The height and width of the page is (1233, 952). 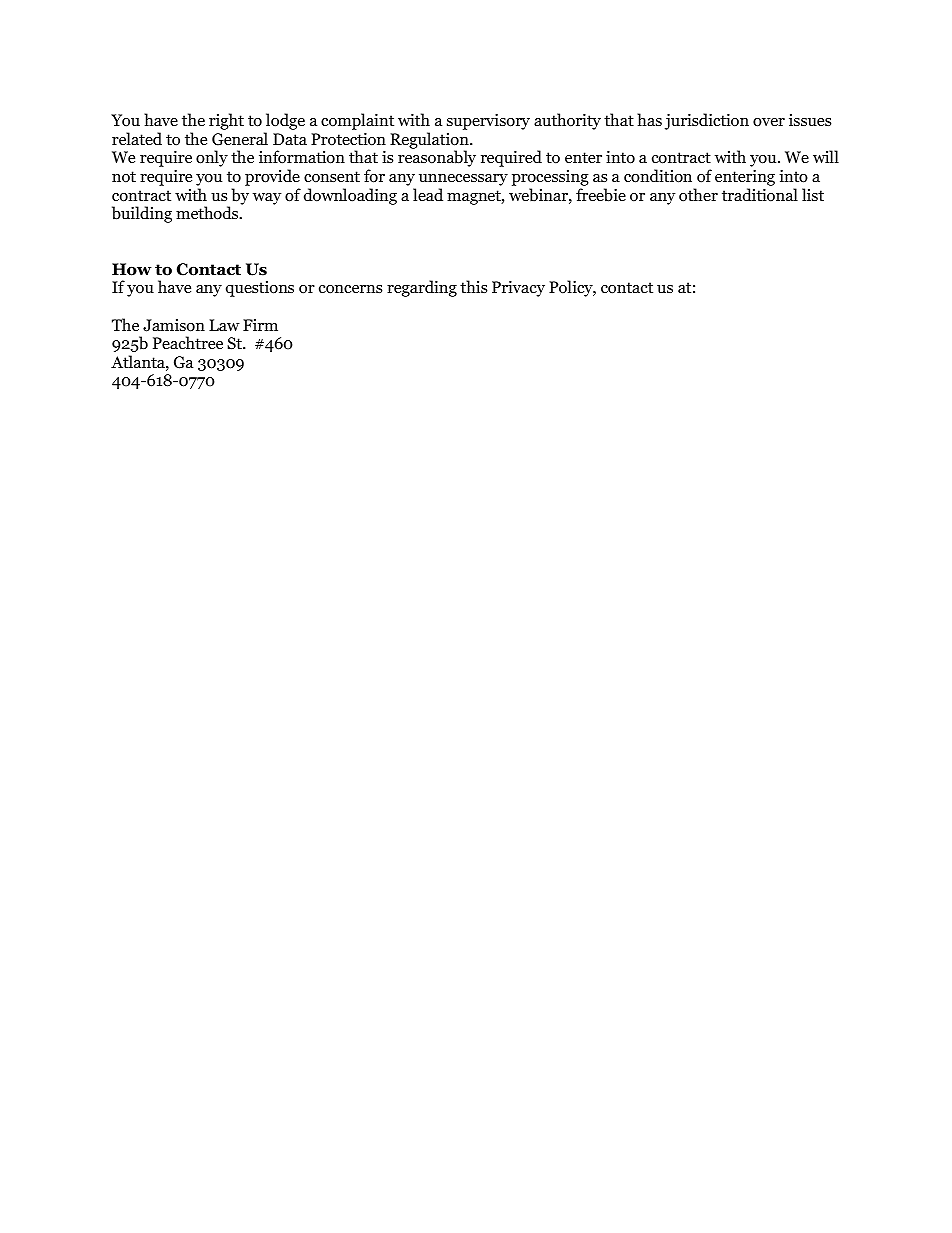 What do you see at coordinates (488, 122) in the page?
I see `supervisory` at bounding box center [488, 122].
